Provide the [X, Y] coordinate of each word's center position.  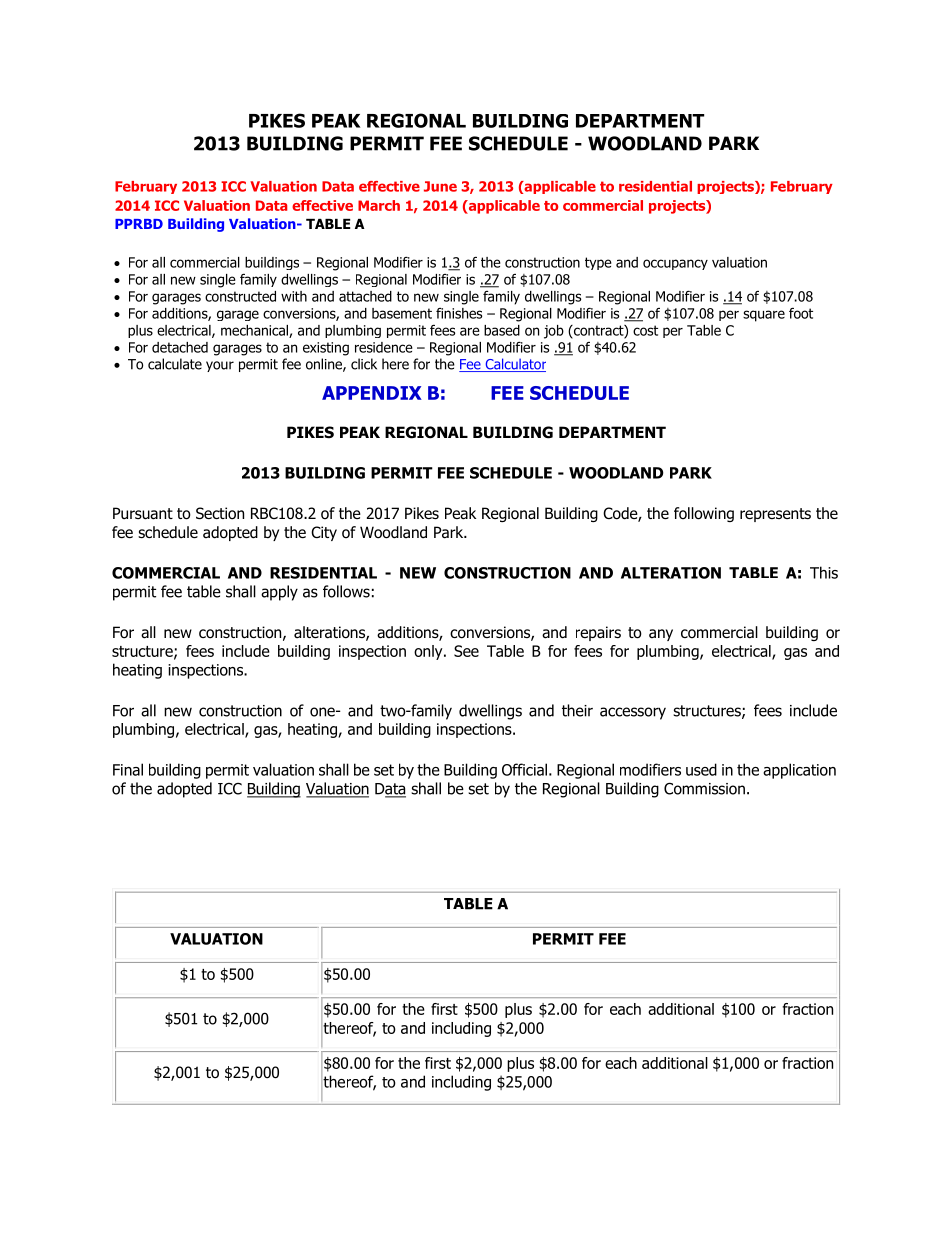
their [577, 710]
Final [128, 769]
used [701, 769]
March [379, 205]
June [440, 186]
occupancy [675, 264]
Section [220, 513]
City [324, 533]
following [704, 514]
